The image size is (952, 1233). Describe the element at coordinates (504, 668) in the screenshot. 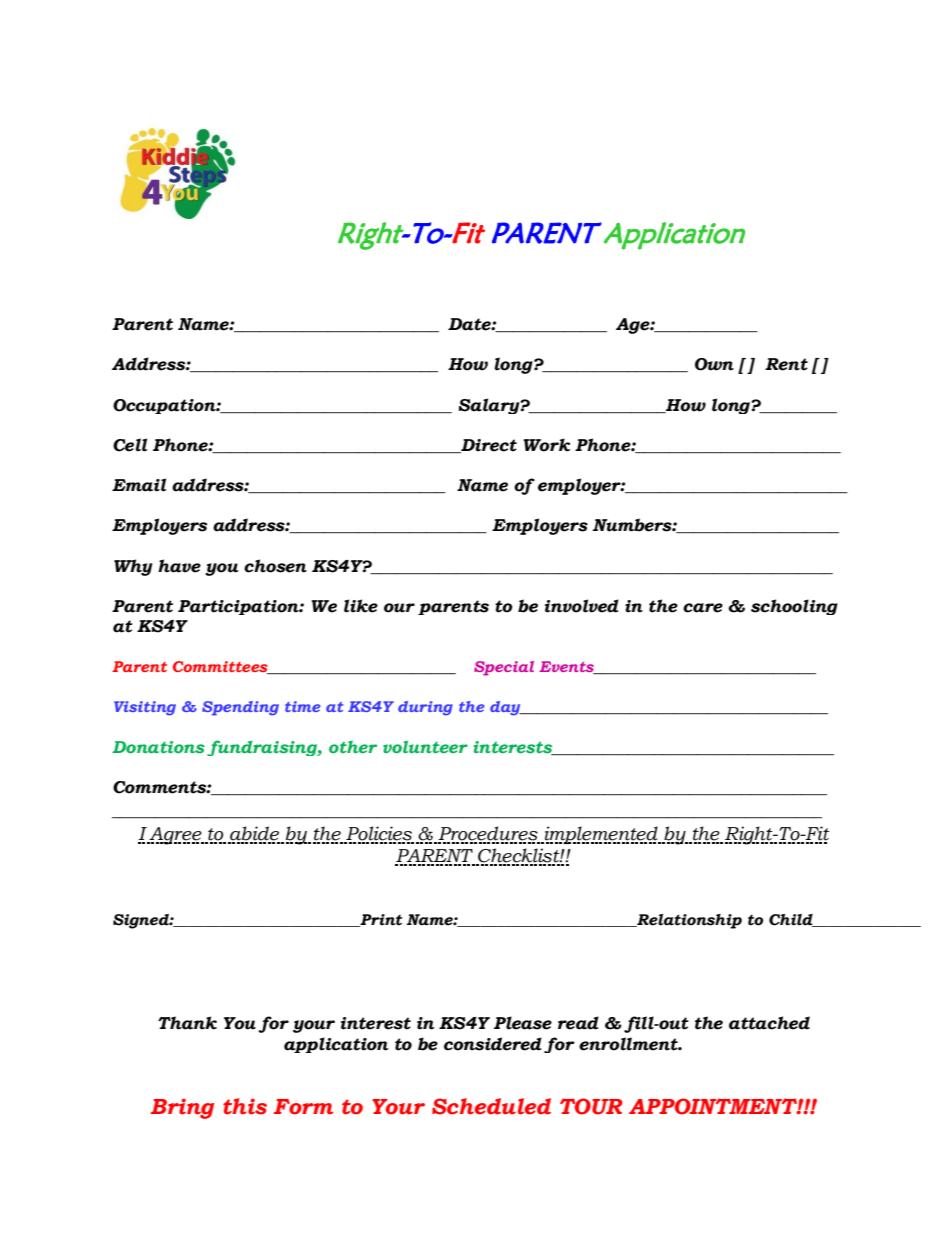

I see `Special` at that location.
